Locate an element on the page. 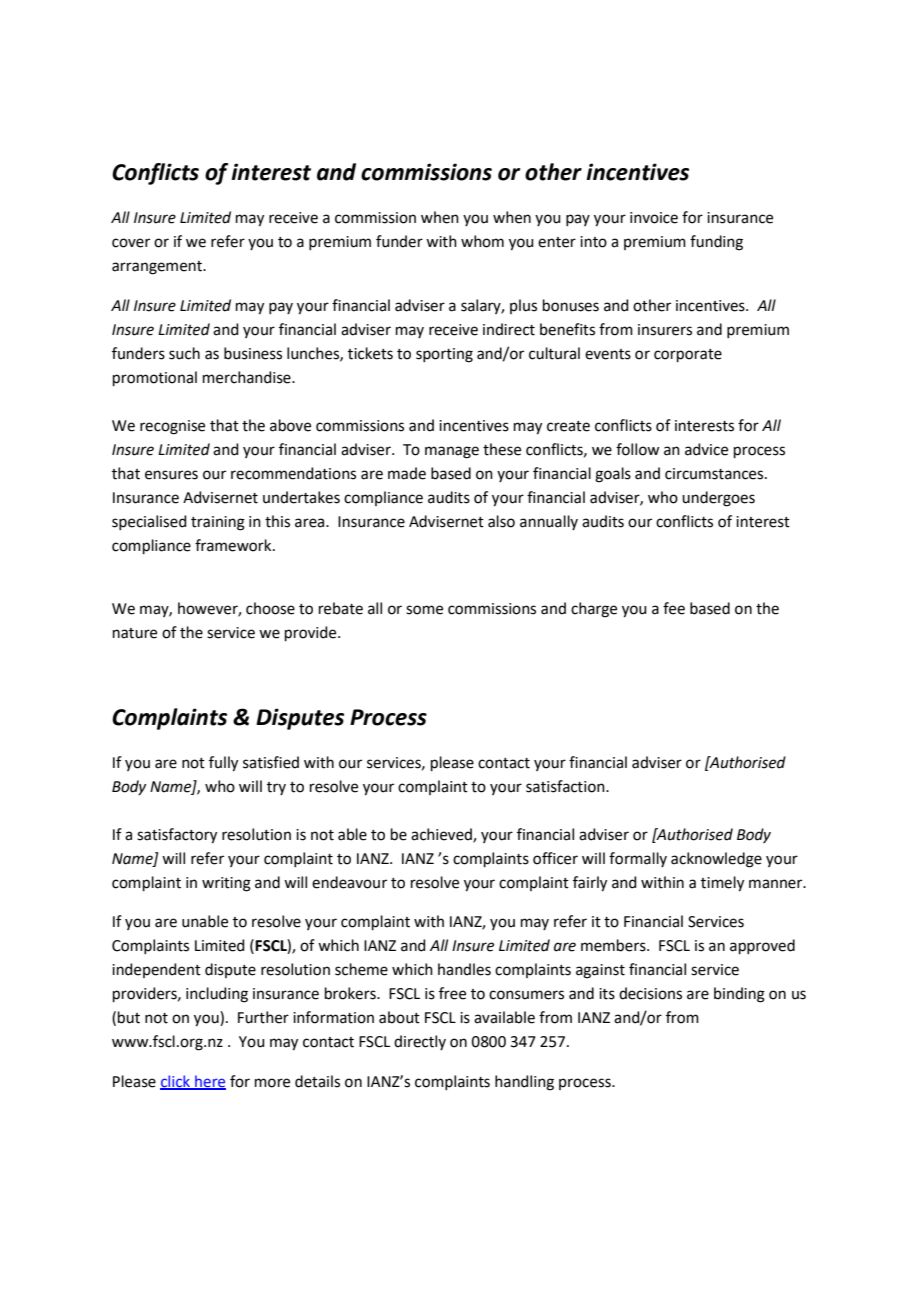 The image size is (924, 1308). here is located at coordinates (209, 1082).
